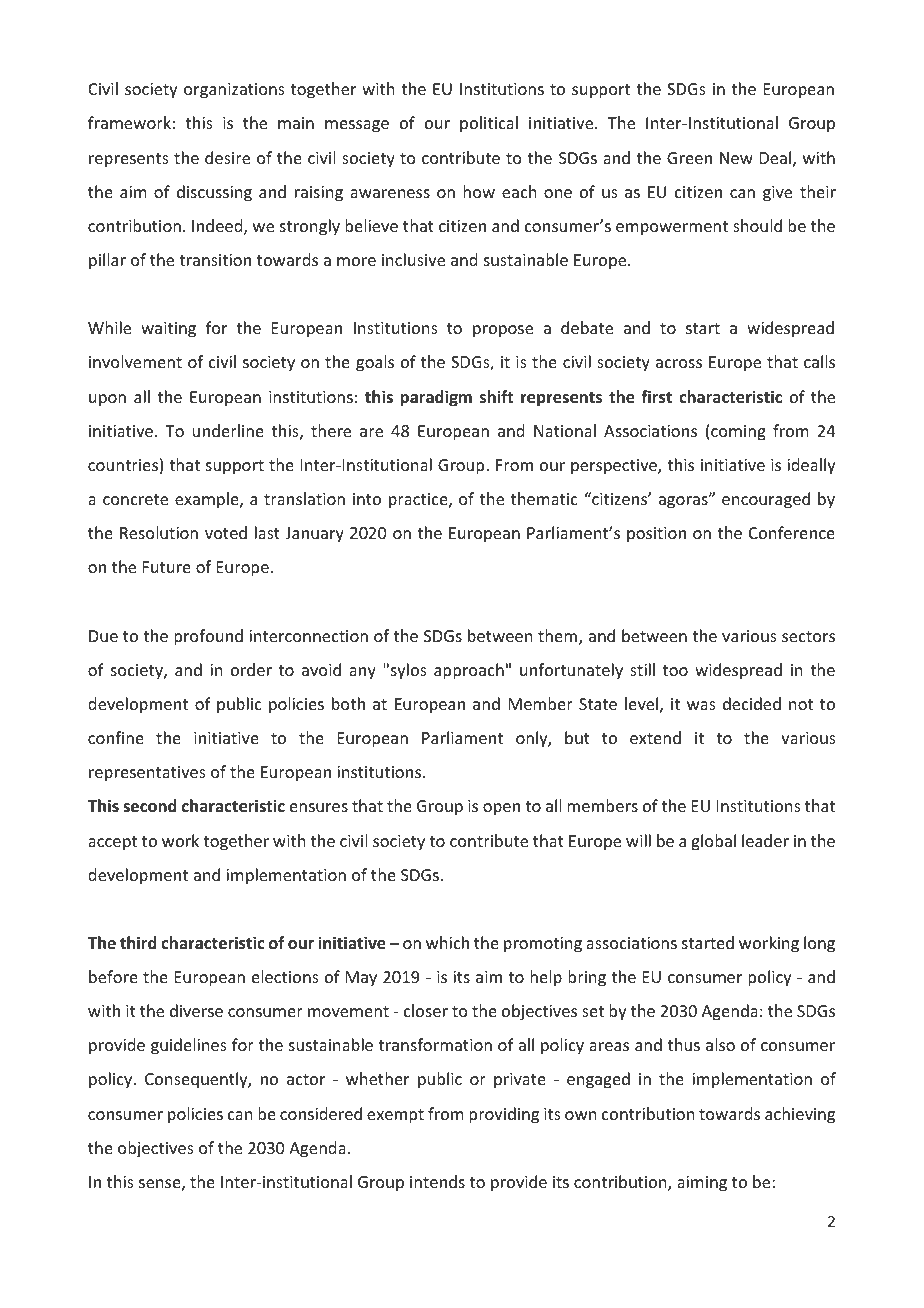 The width and height of the image is (924, 1308). What do you see at coordinates (675, 670) in the image?
I see `too` at bounding box center [675, 670].
